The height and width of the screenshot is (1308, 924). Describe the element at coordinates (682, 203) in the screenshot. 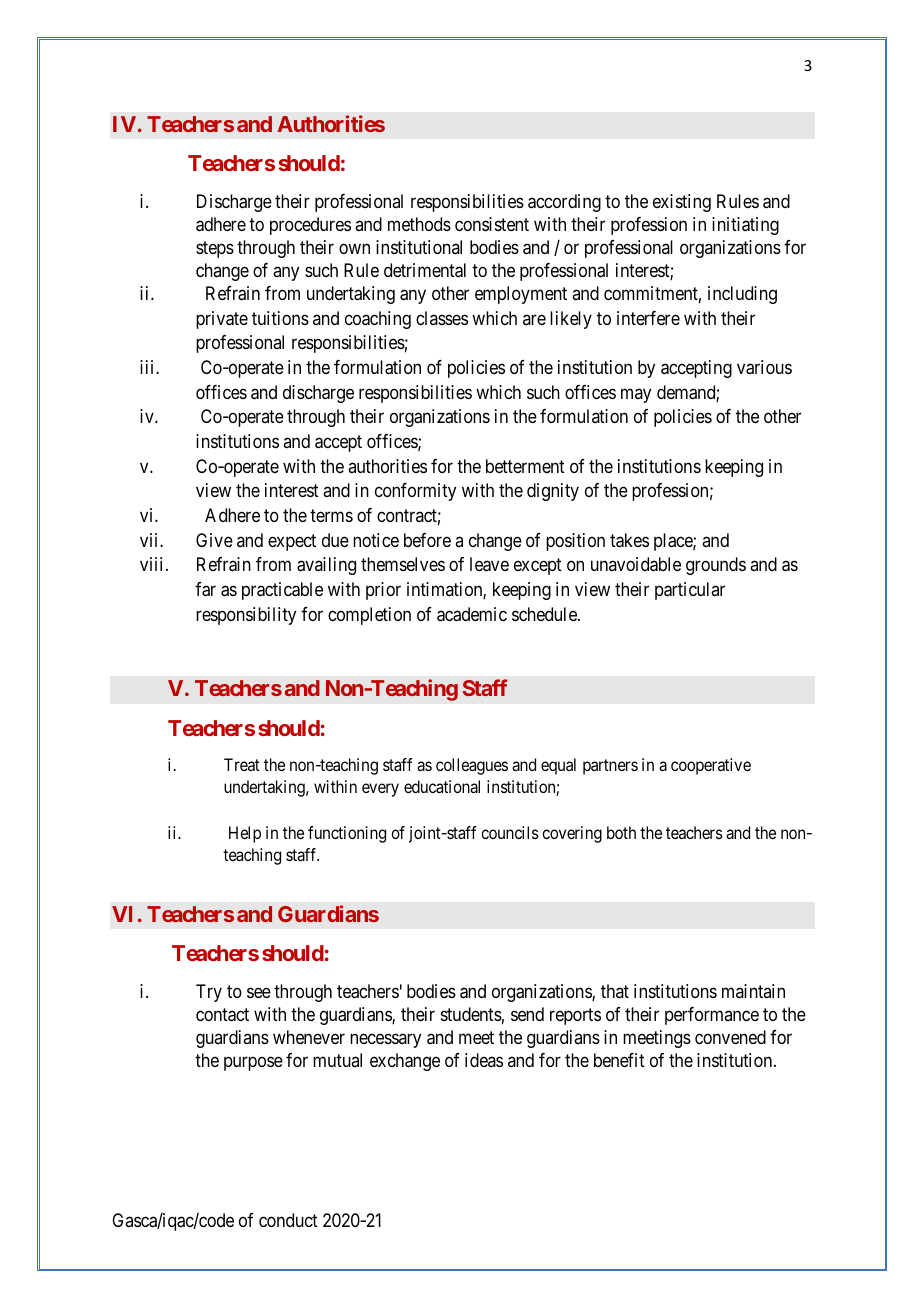

I see `existing` at that location.
